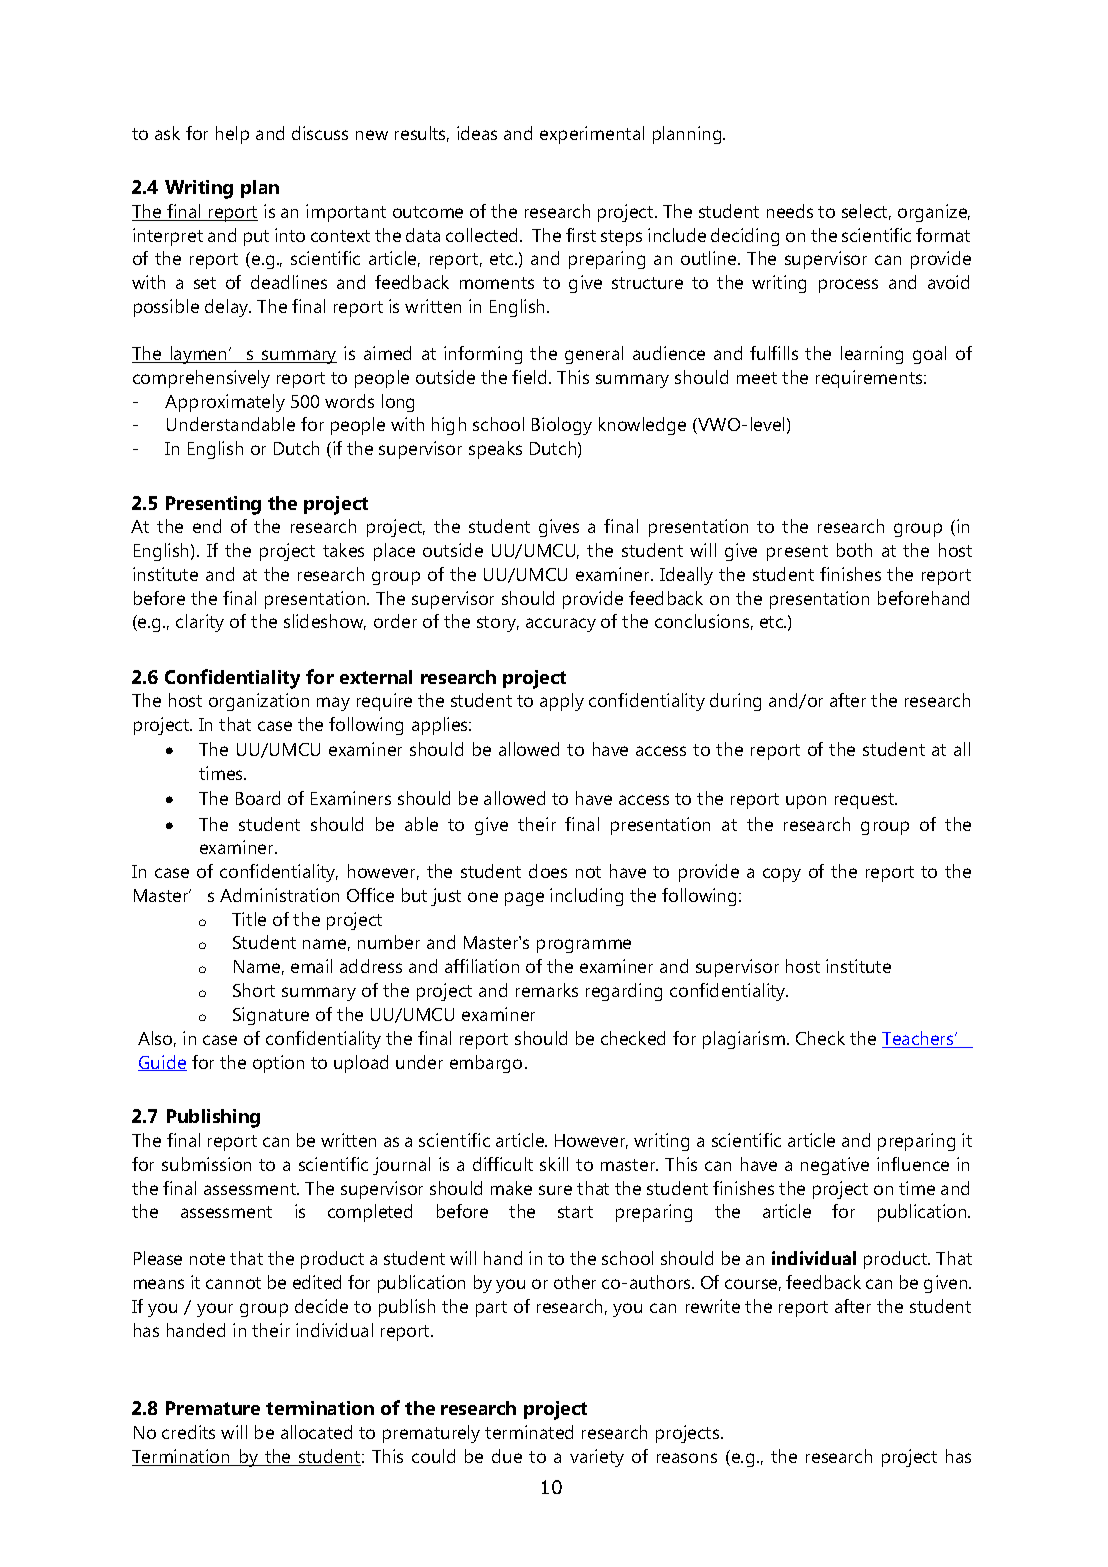 The height and width of the screenshot is (1567, 1108). I want to click on allocated, so click(316, 1432).
